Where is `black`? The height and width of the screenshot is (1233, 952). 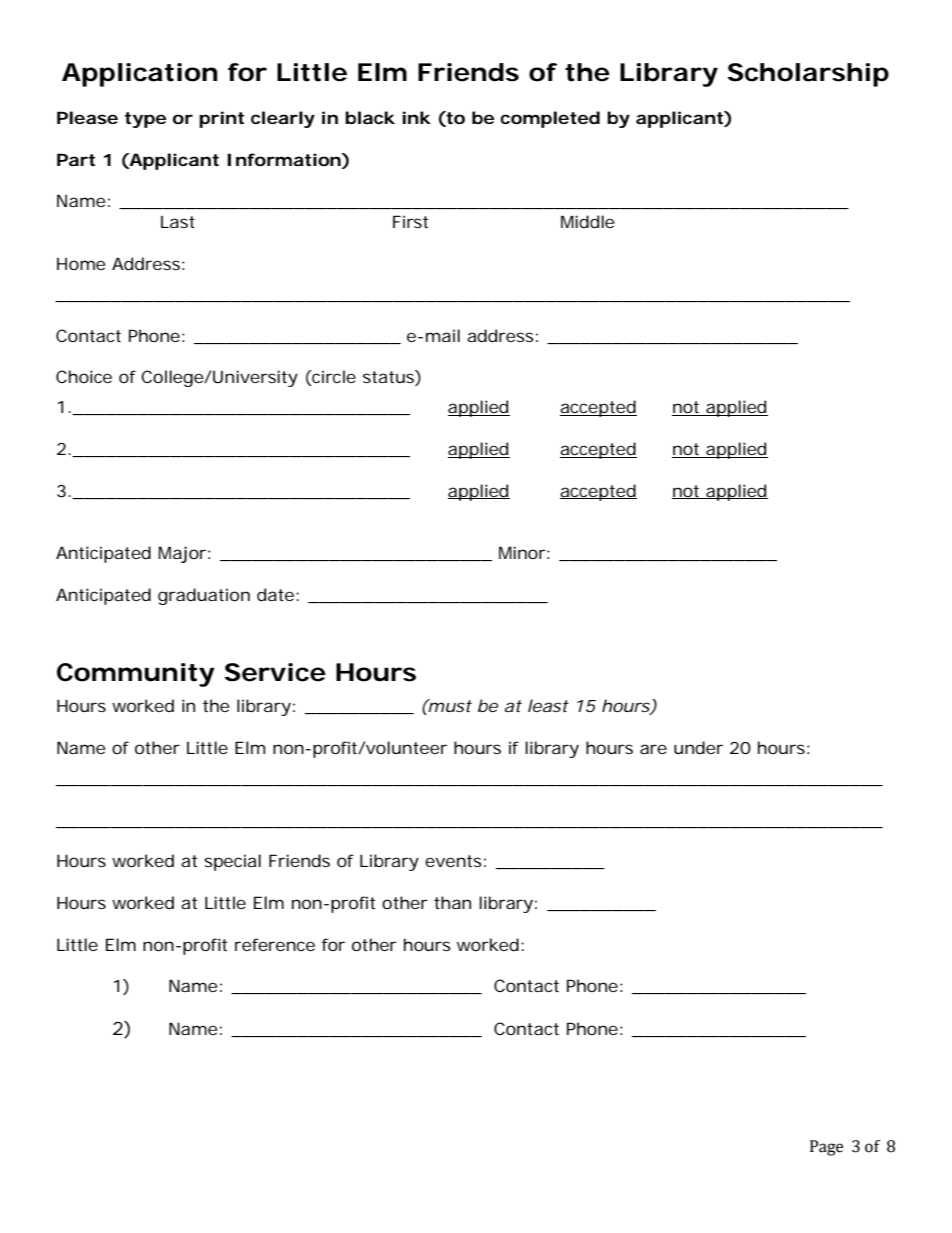 black is located at coordinates (370, 117).
